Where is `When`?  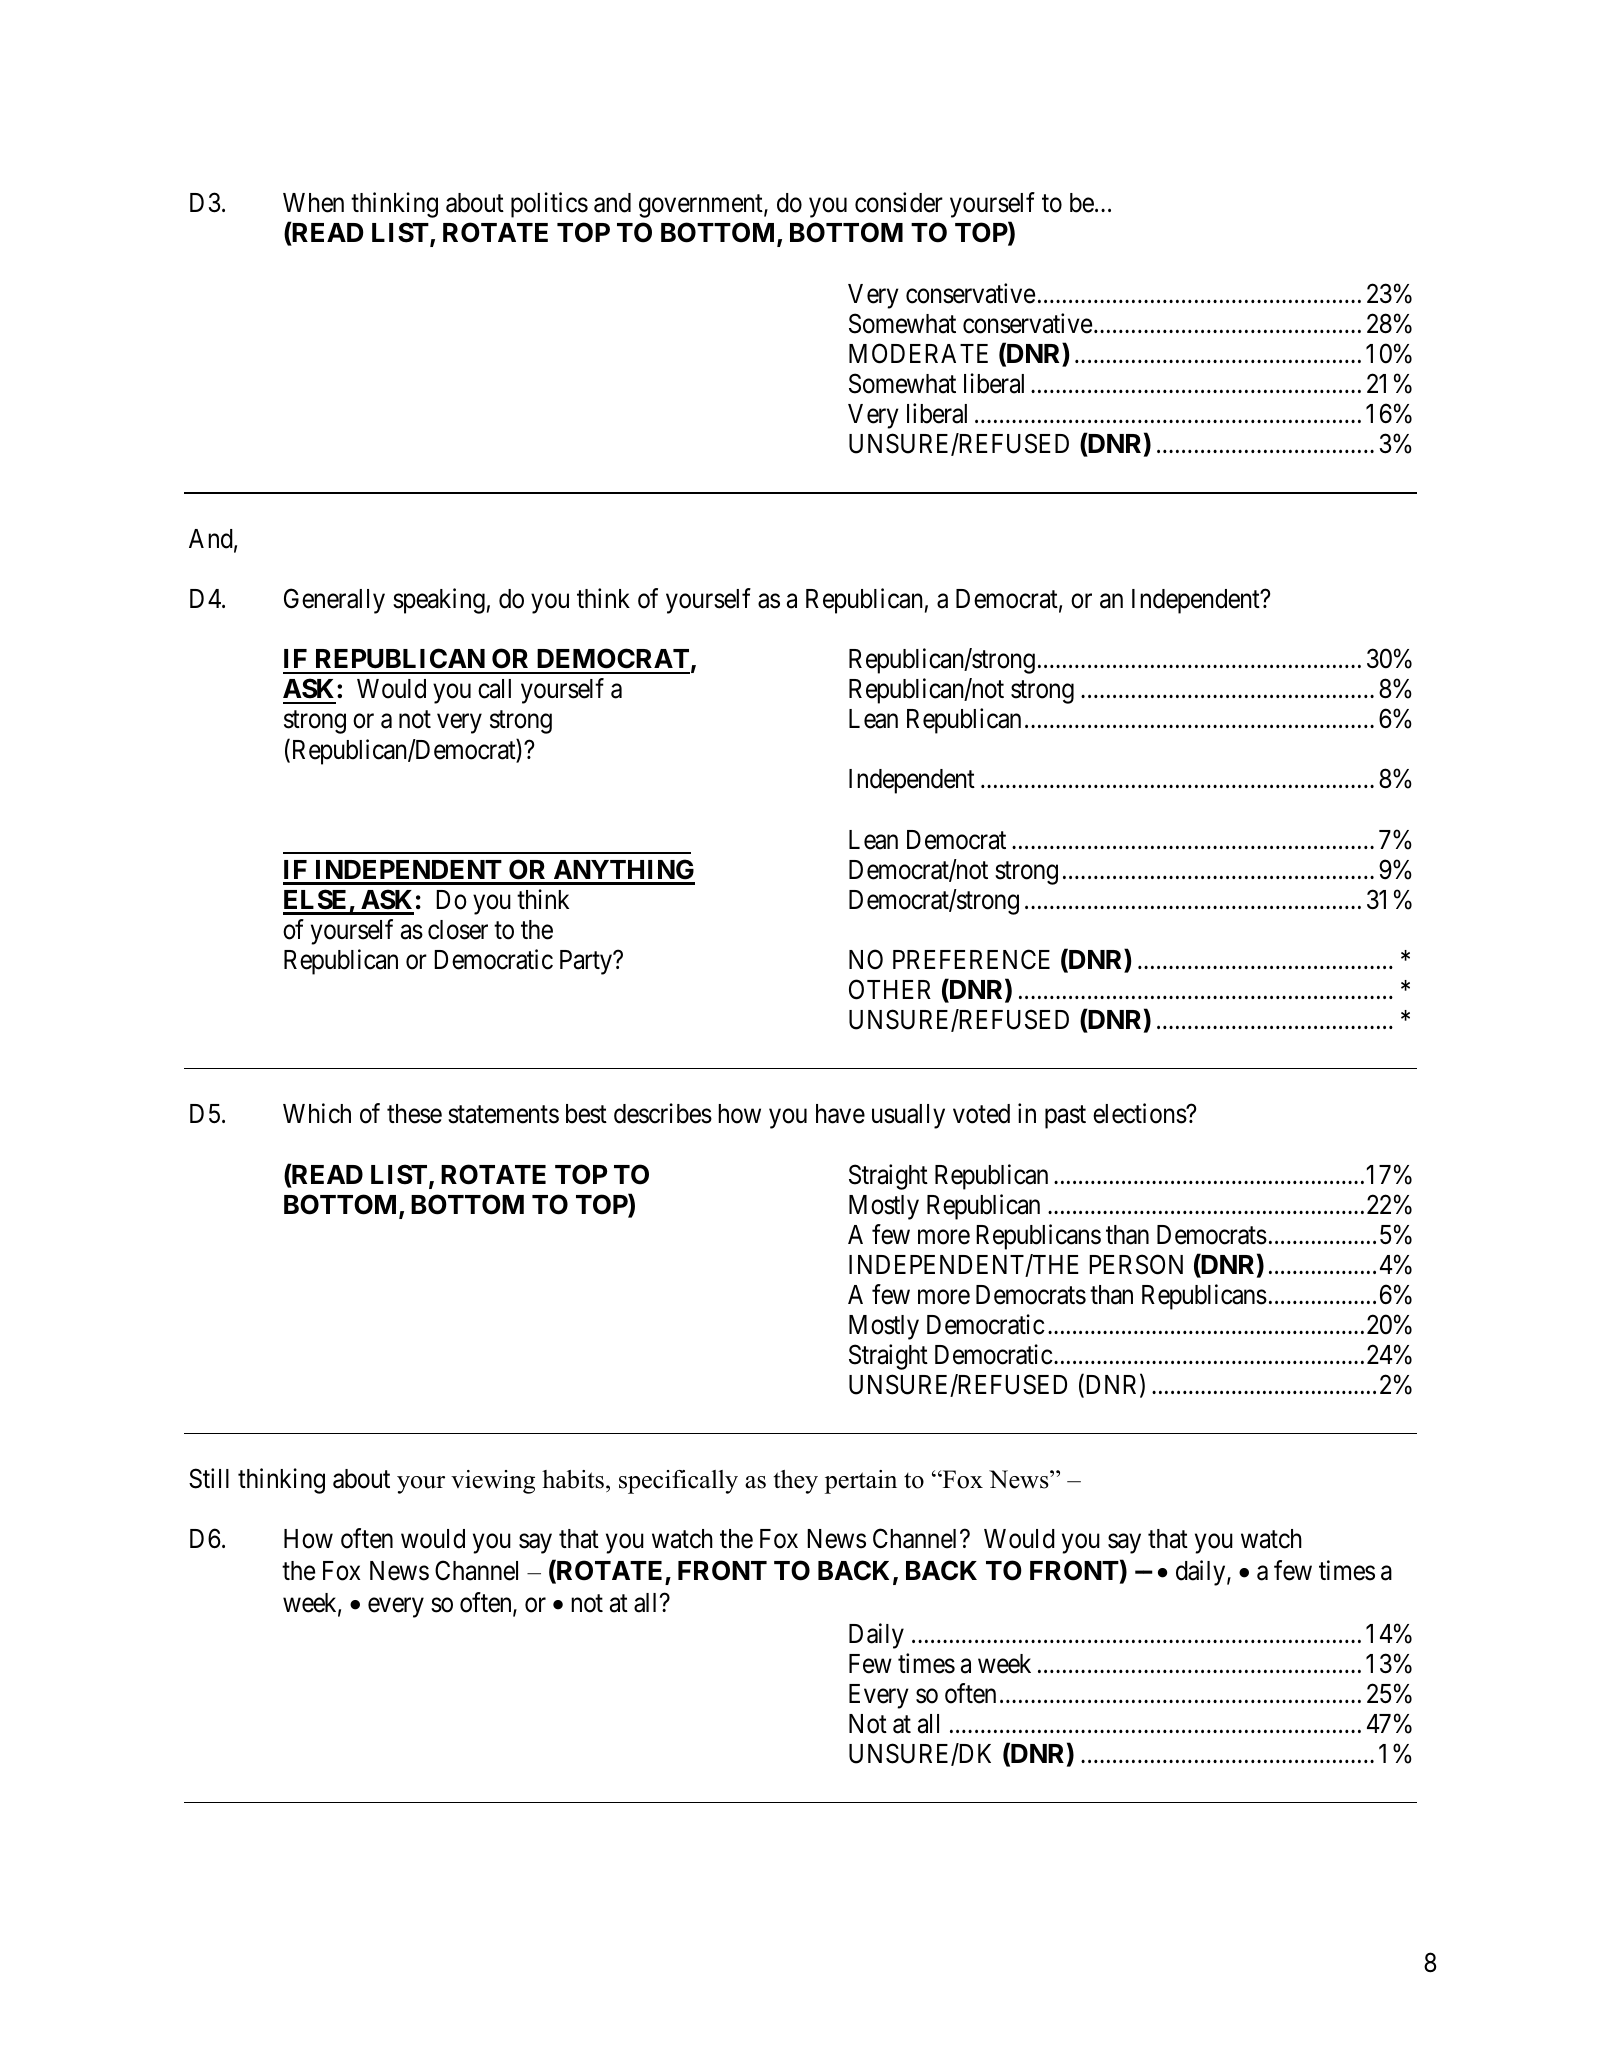
When is located at coordinates (313, 203).
